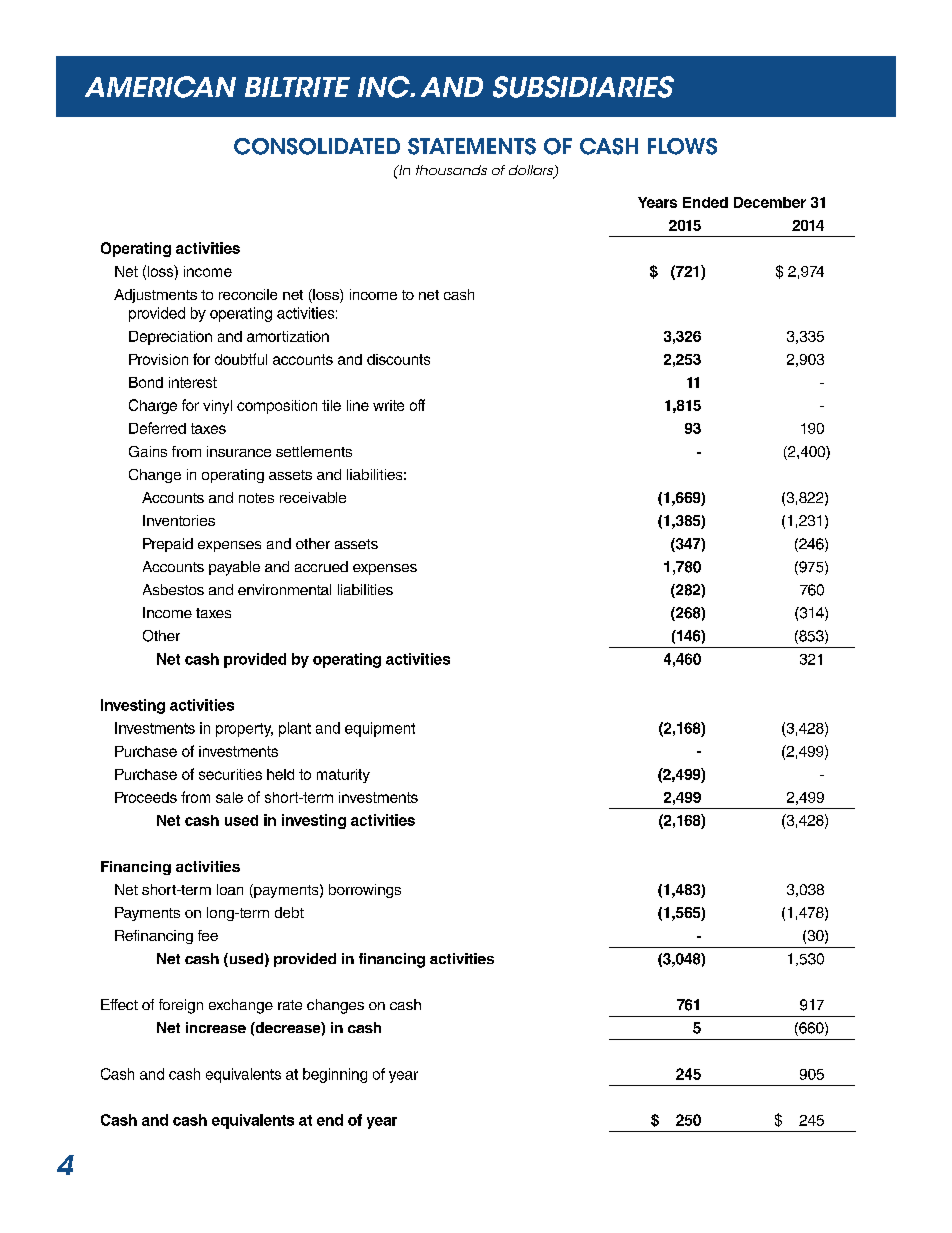  What do you see at coordinates (472, 146) in the image?
I see `STATEMENTS` at bounding box center [472, 146].
